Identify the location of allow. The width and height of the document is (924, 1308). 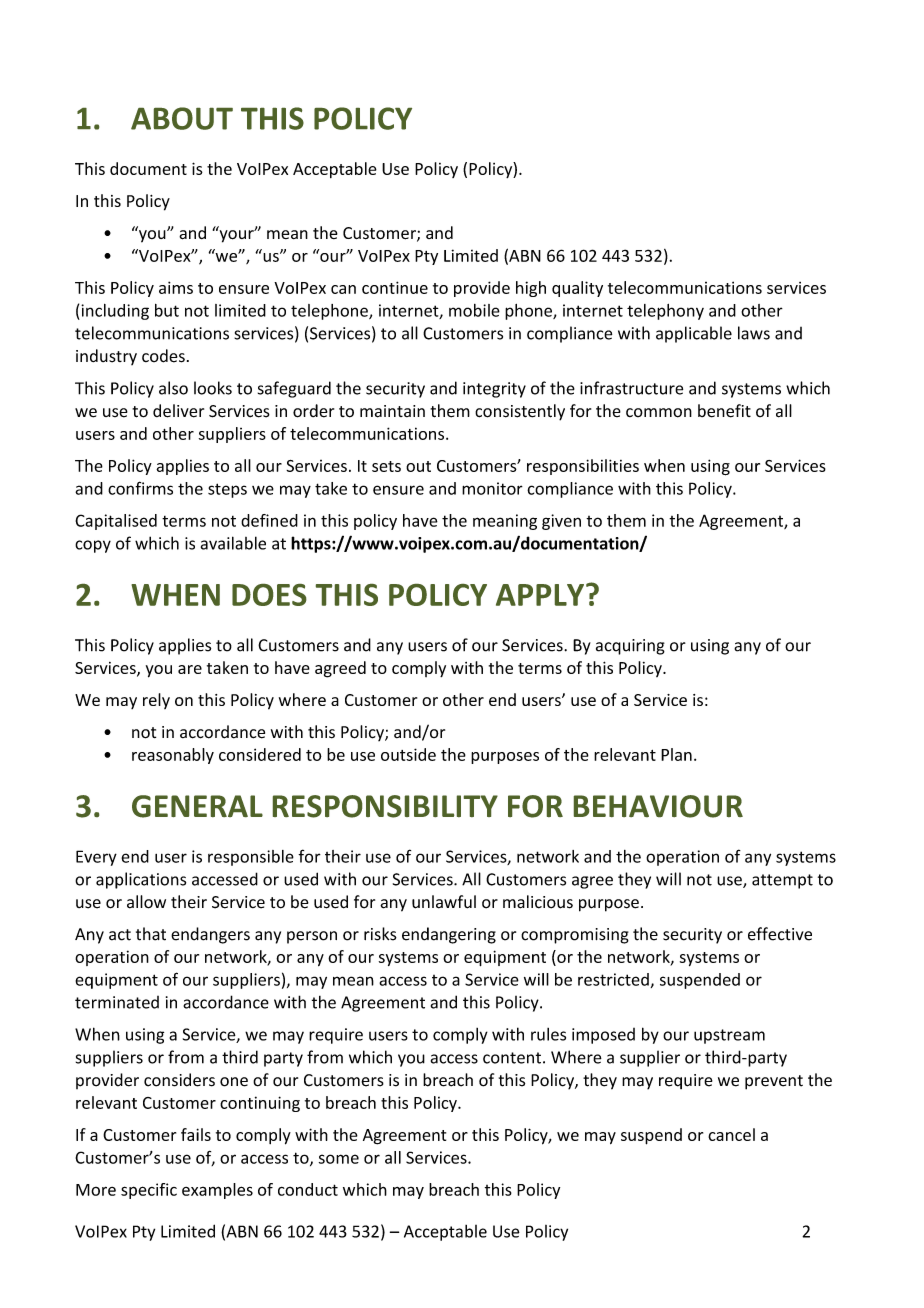
(146, 902).
